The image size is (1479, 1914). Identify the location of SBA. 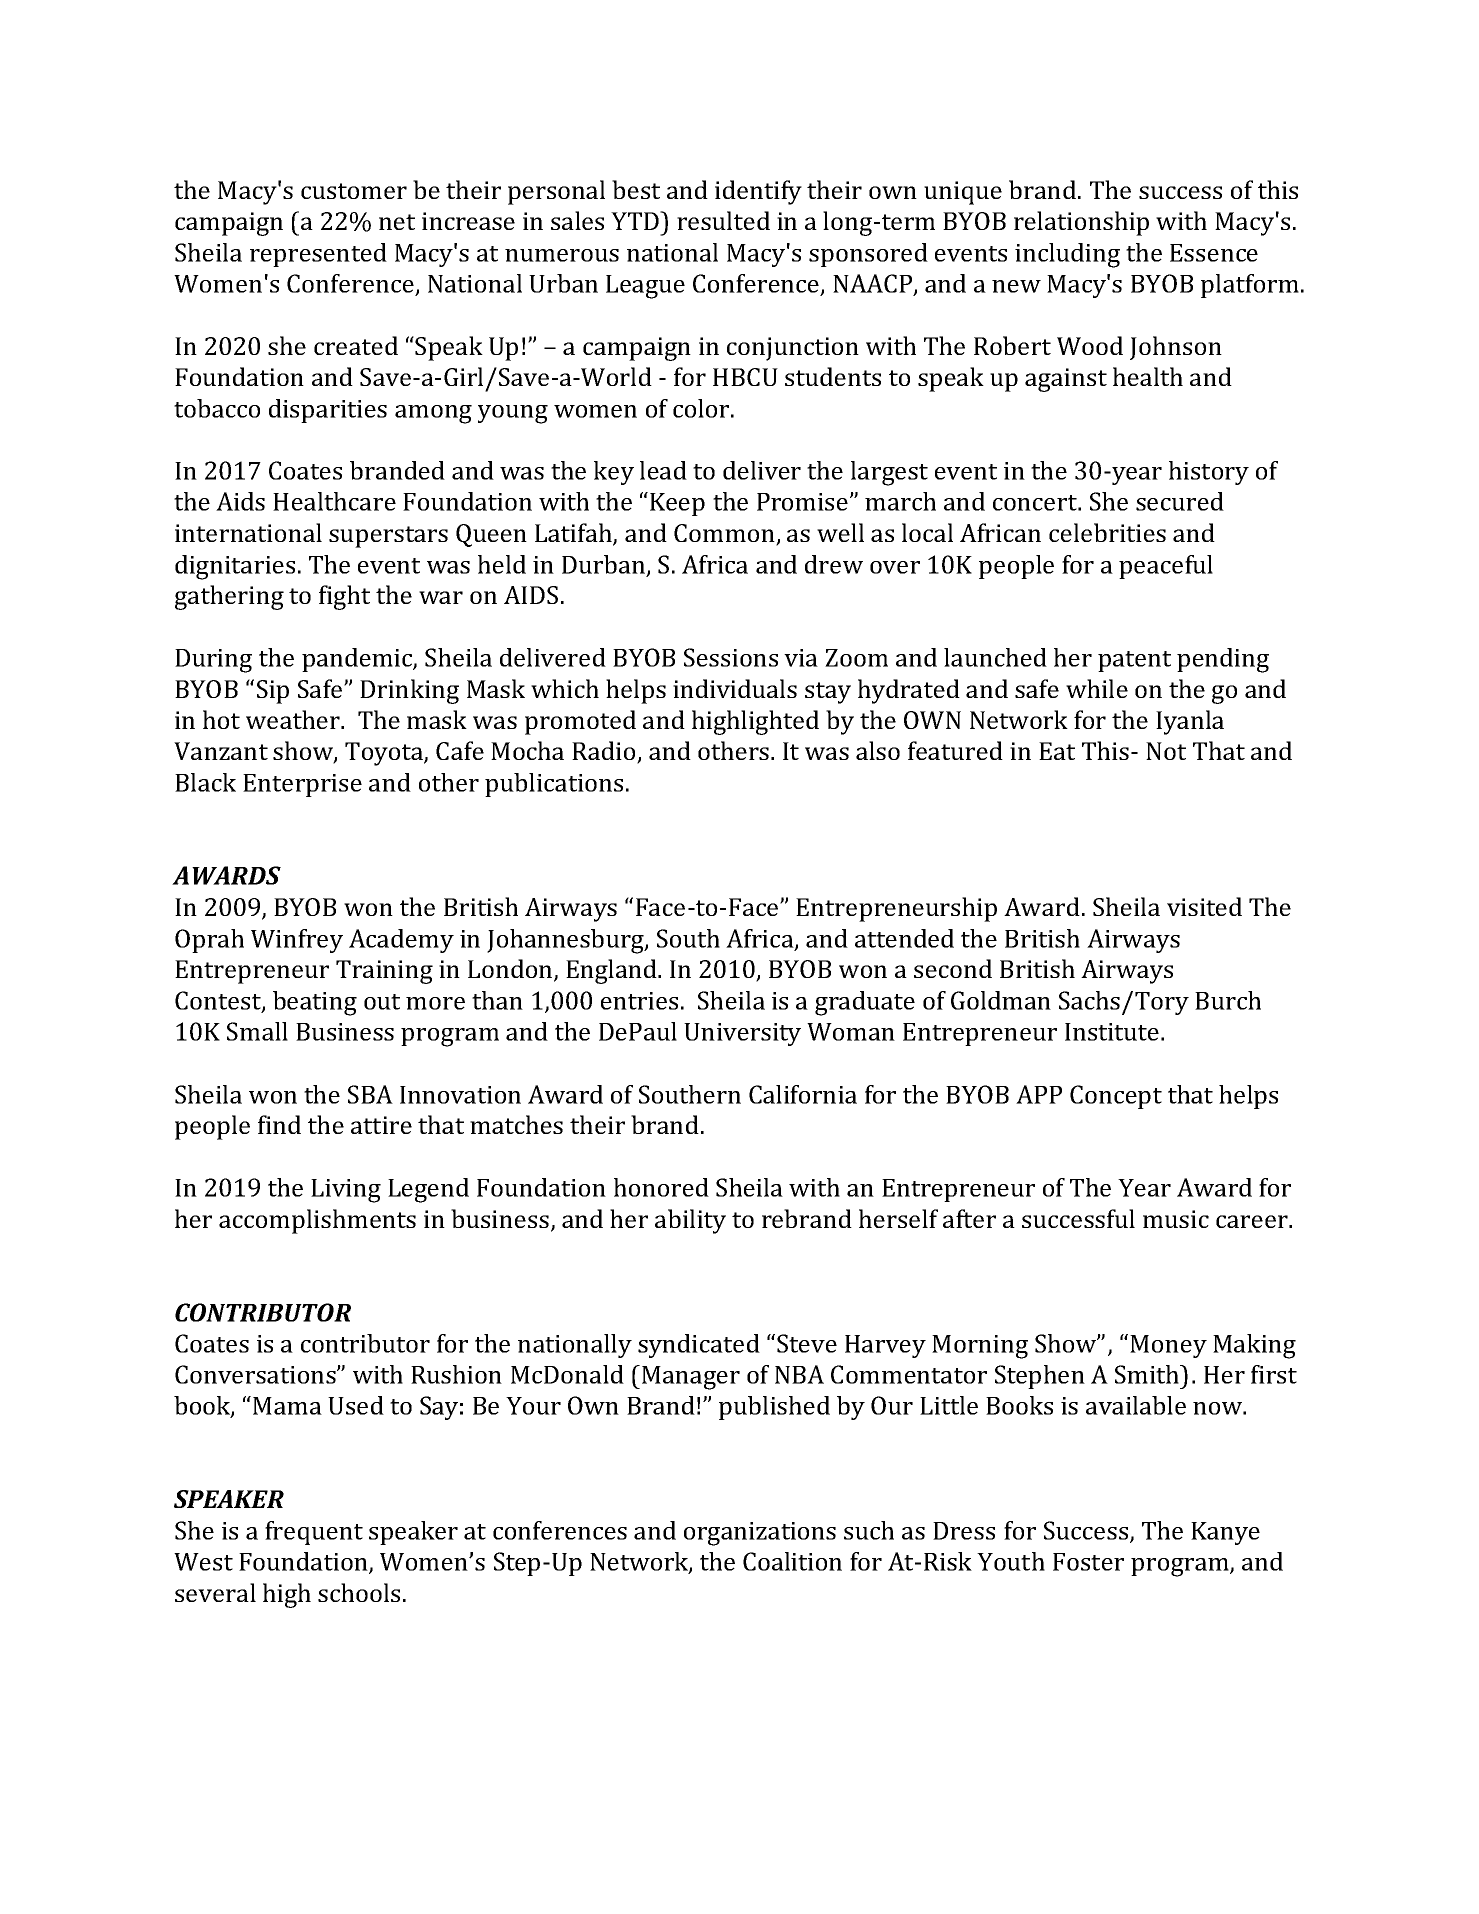
(370, 1094).
